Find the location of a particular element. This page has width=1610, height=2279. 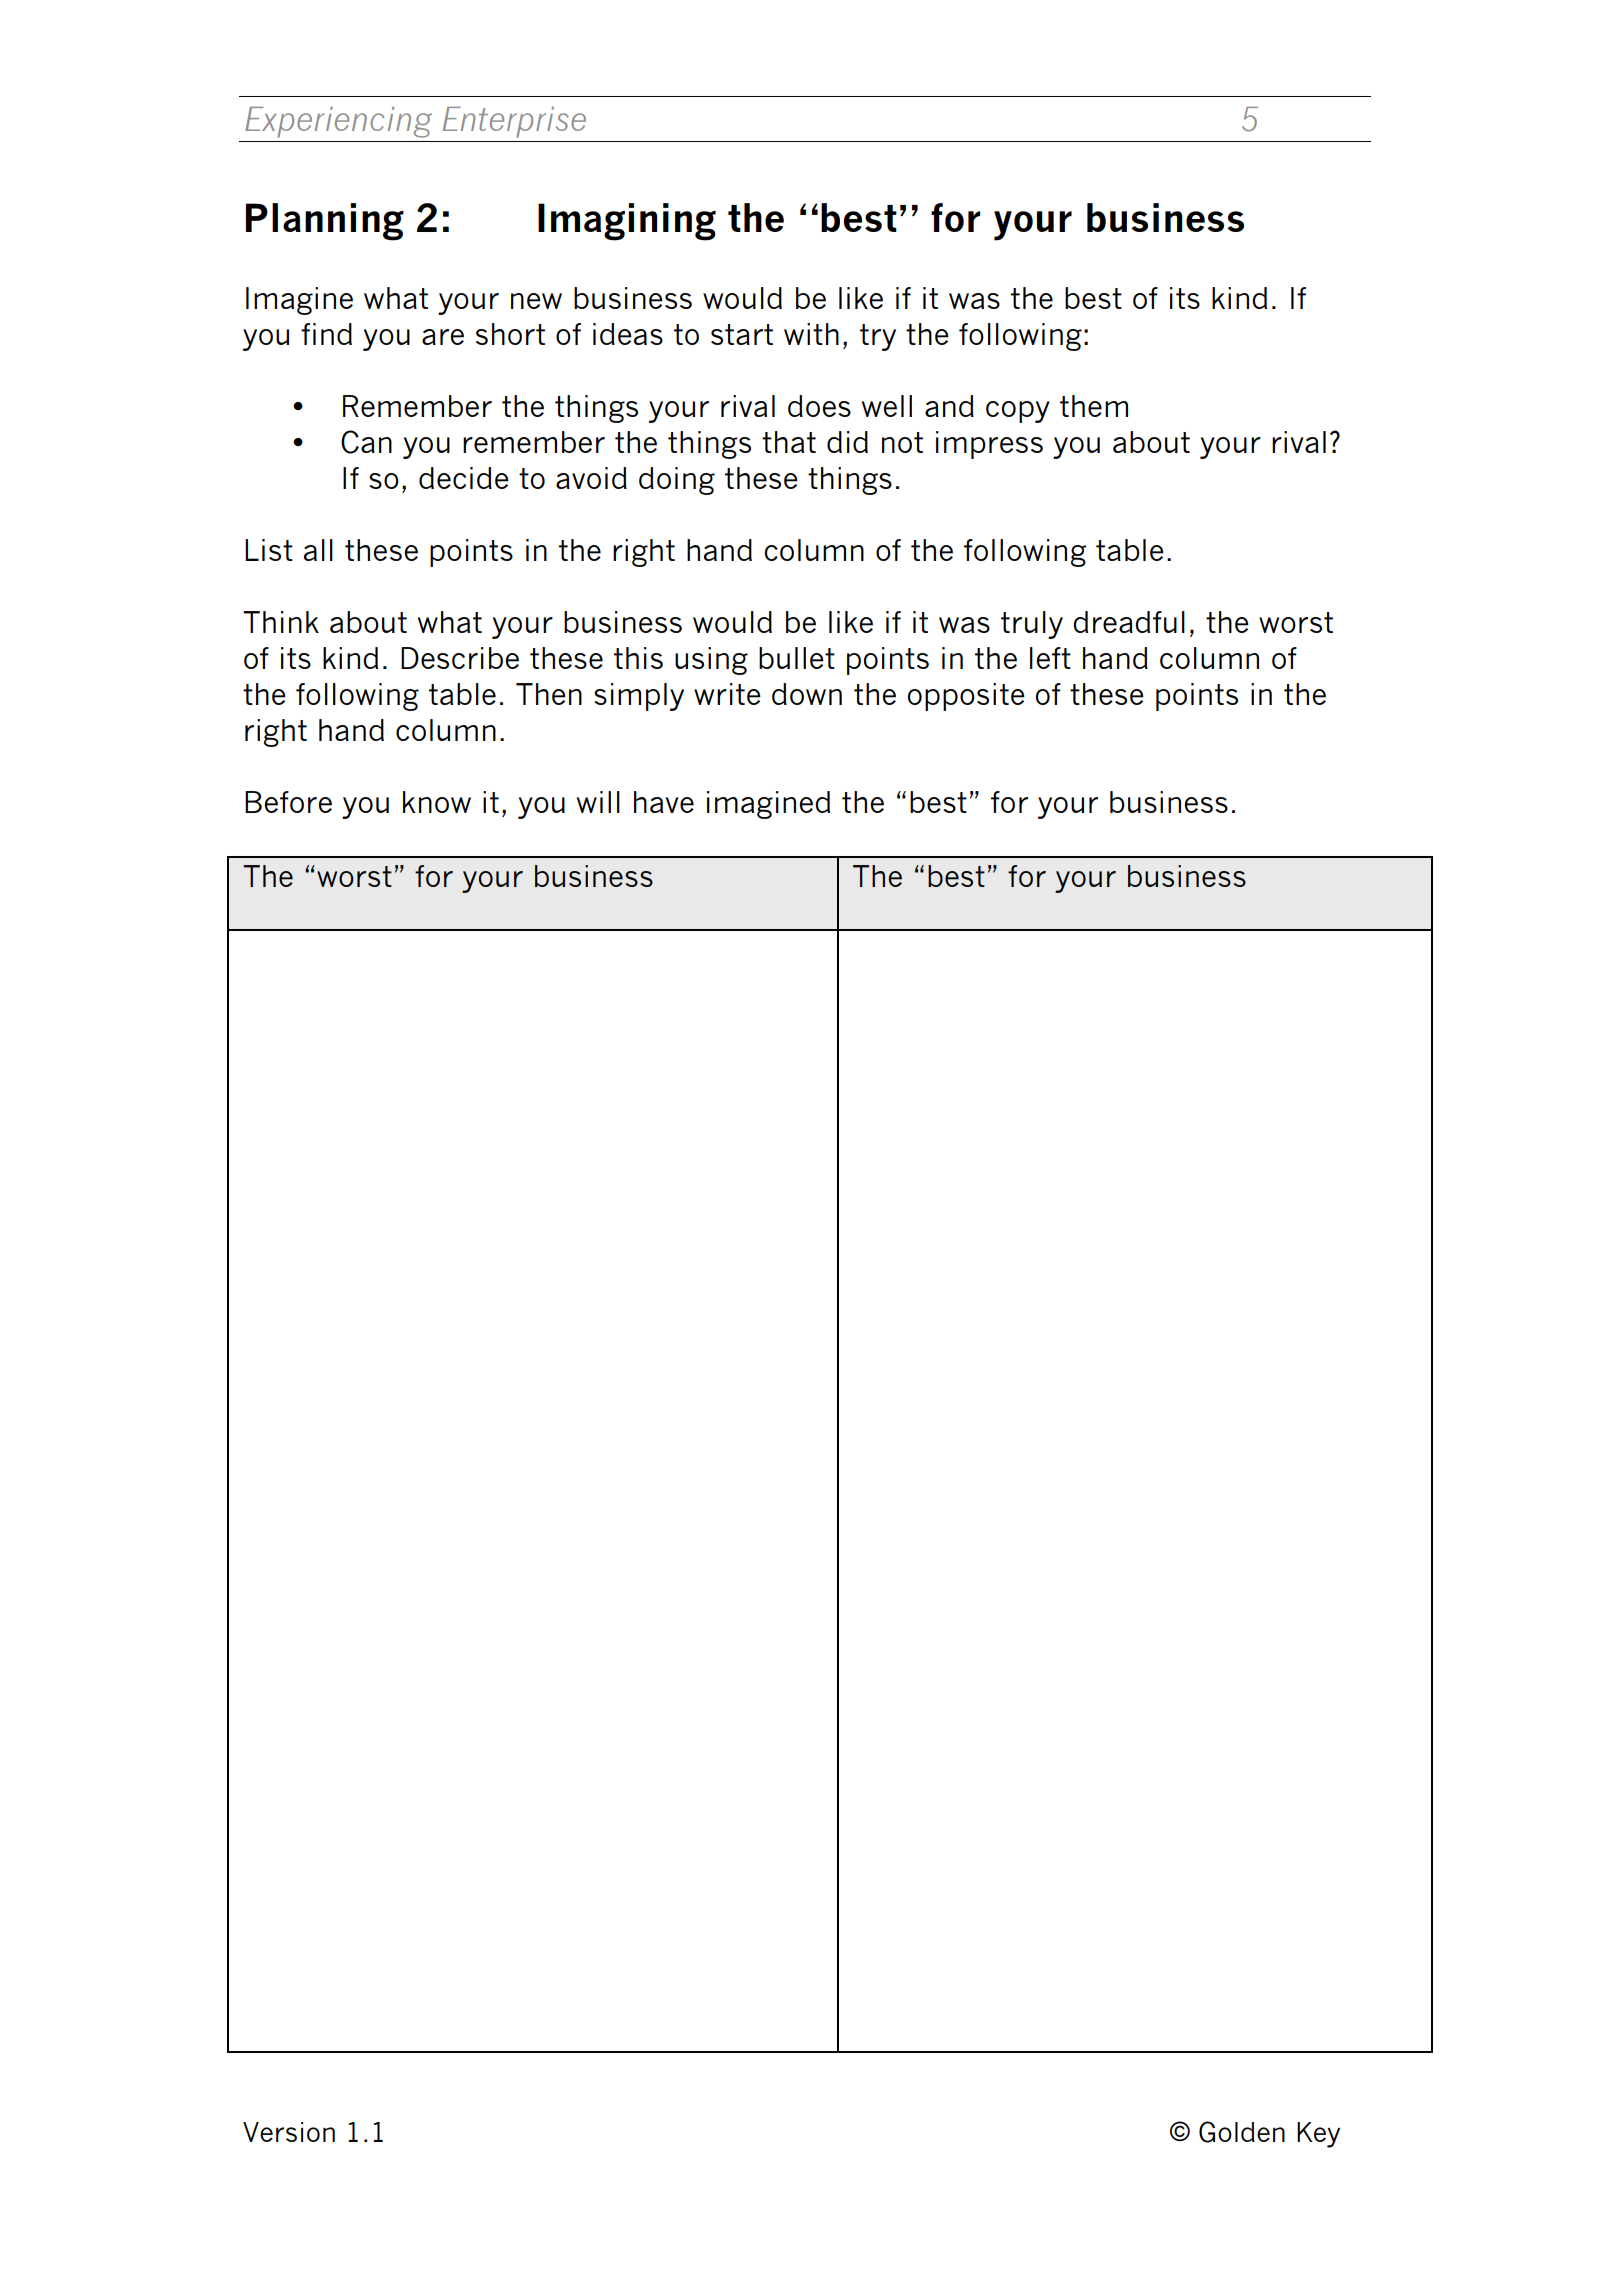

have is located at coordinates (664, 802).
